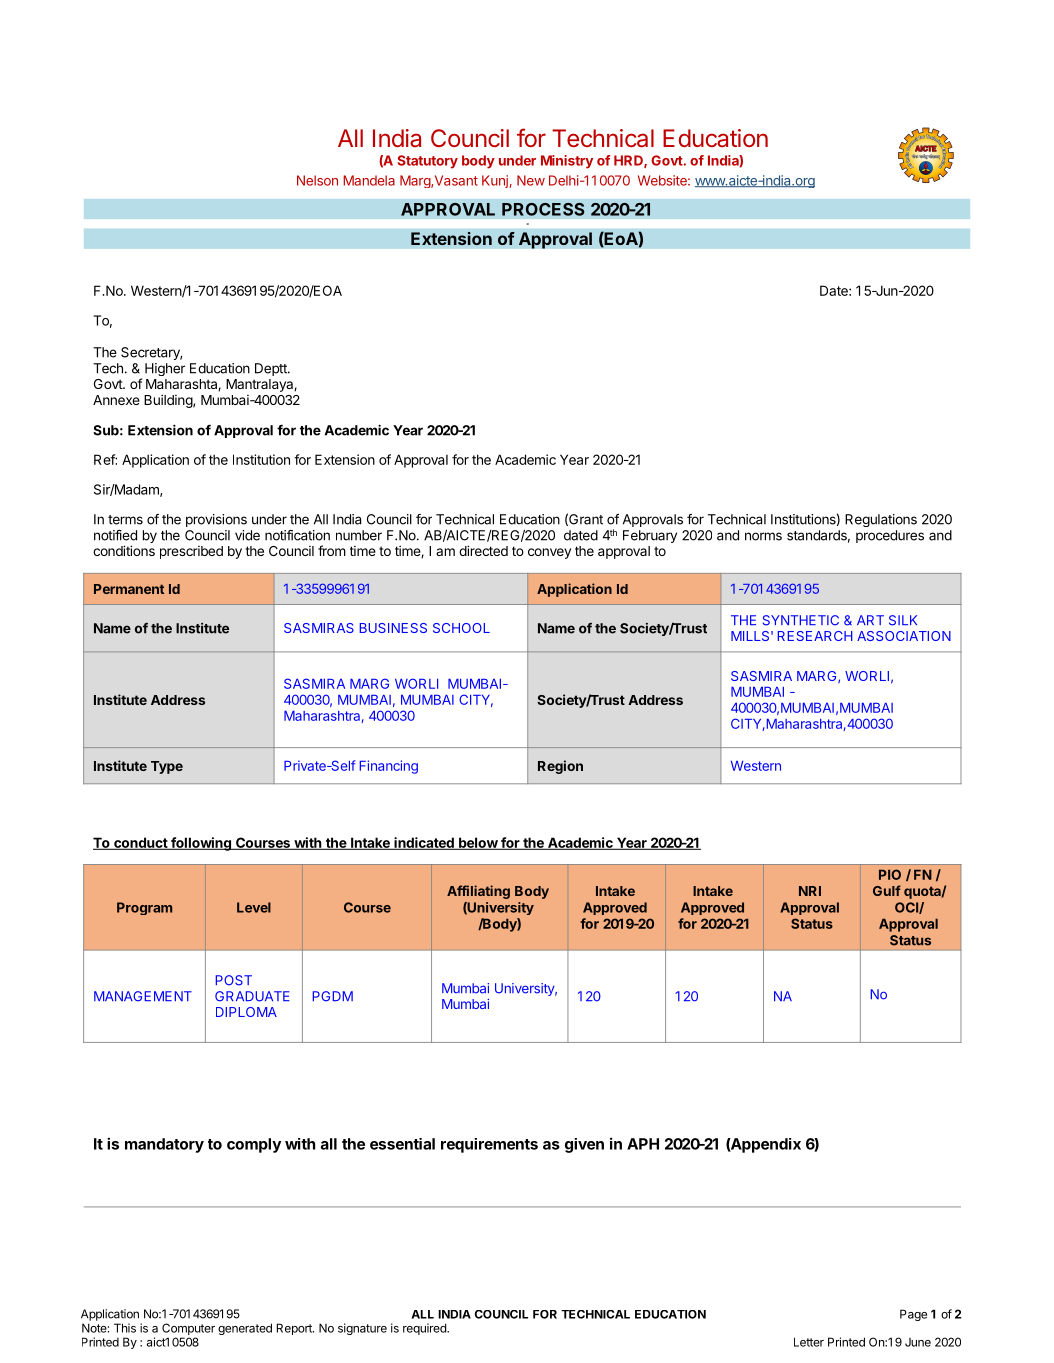  Describe the element at coordinates (317, 180) in the screenshot. I see `Nelson` at that location.
